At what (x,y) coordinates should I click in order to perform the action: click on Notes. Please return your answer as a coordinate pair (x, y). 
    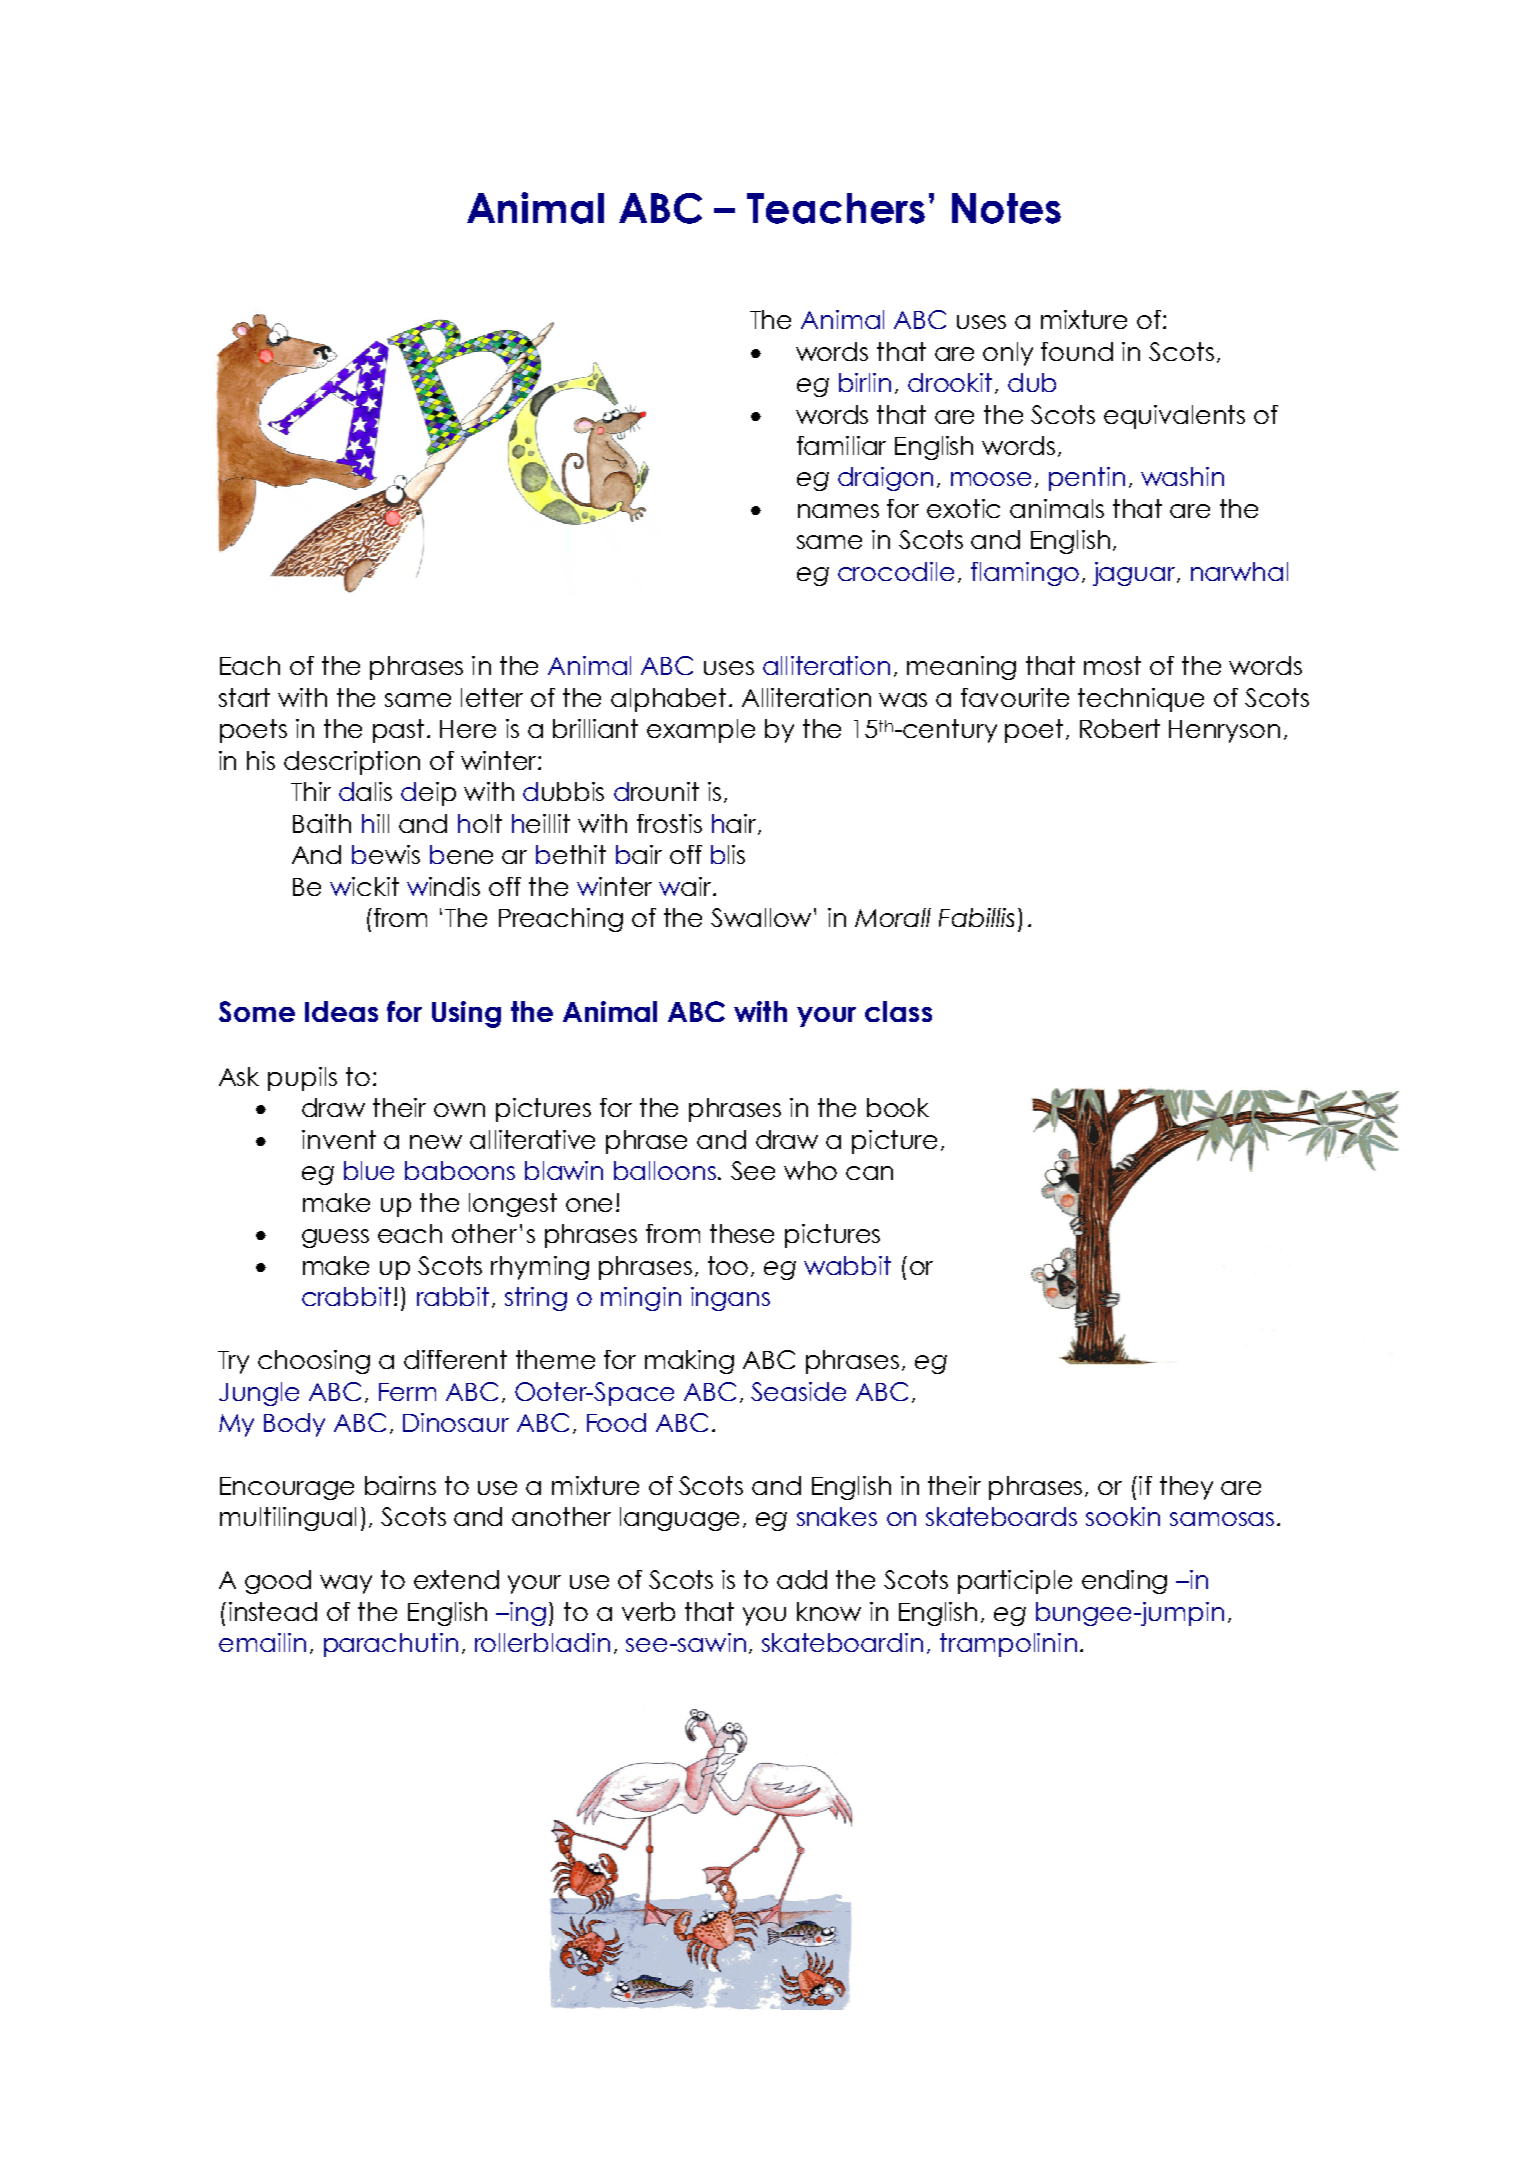
    Looking at the image, I should click on (1006, 208).
